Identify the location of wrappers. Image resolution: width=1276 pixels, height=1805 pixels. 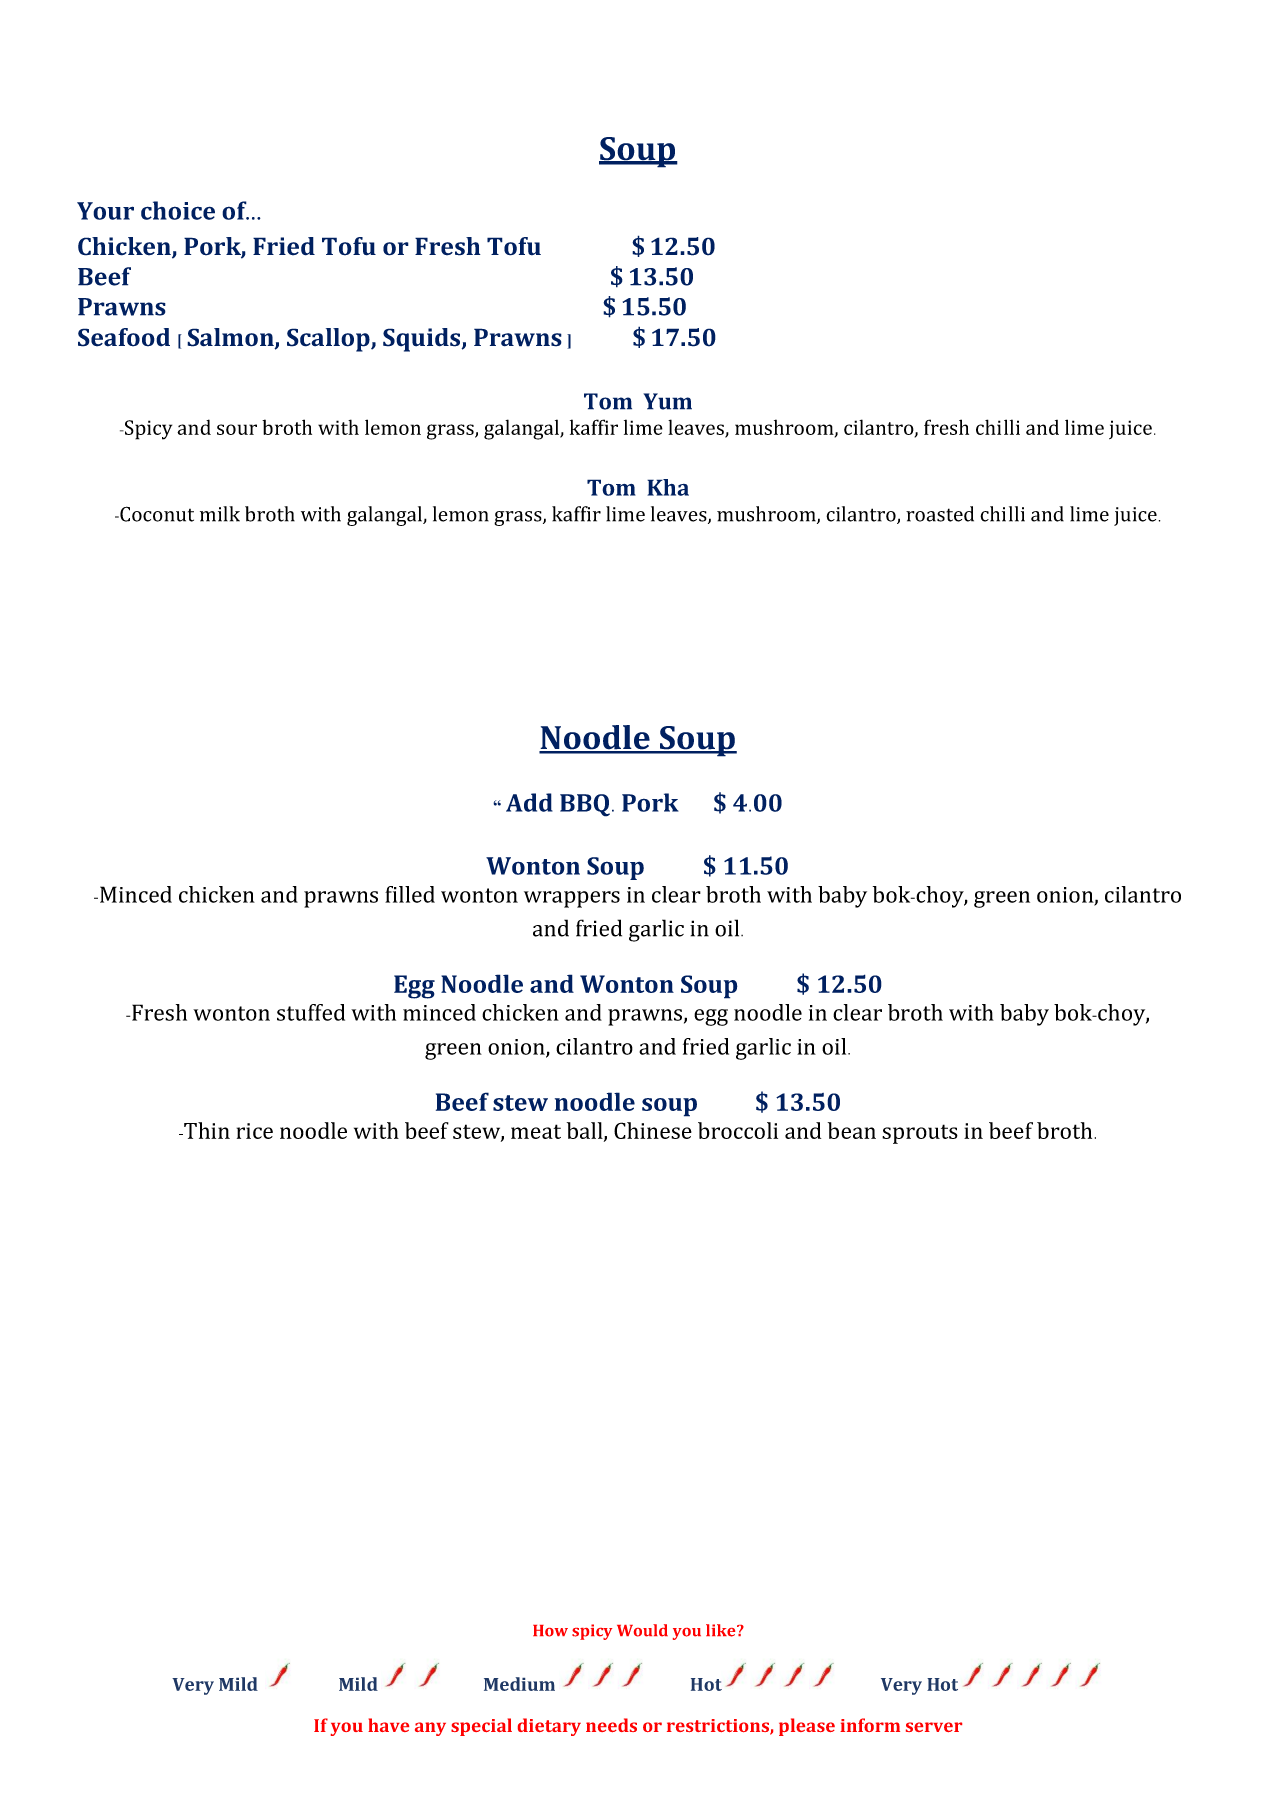
(572, 899).
